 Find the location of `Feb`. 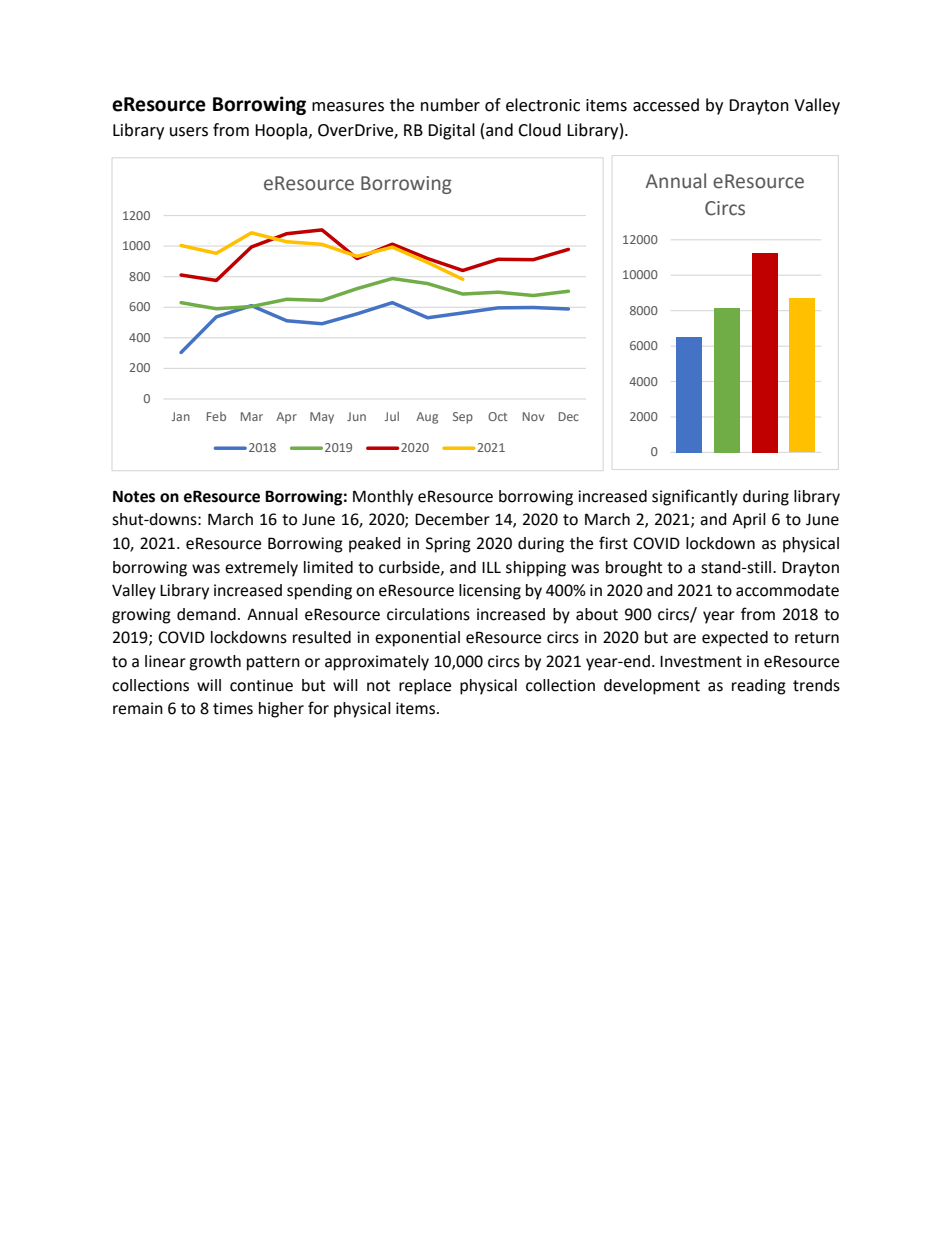

Feb is located at coordinates (216, 416).
